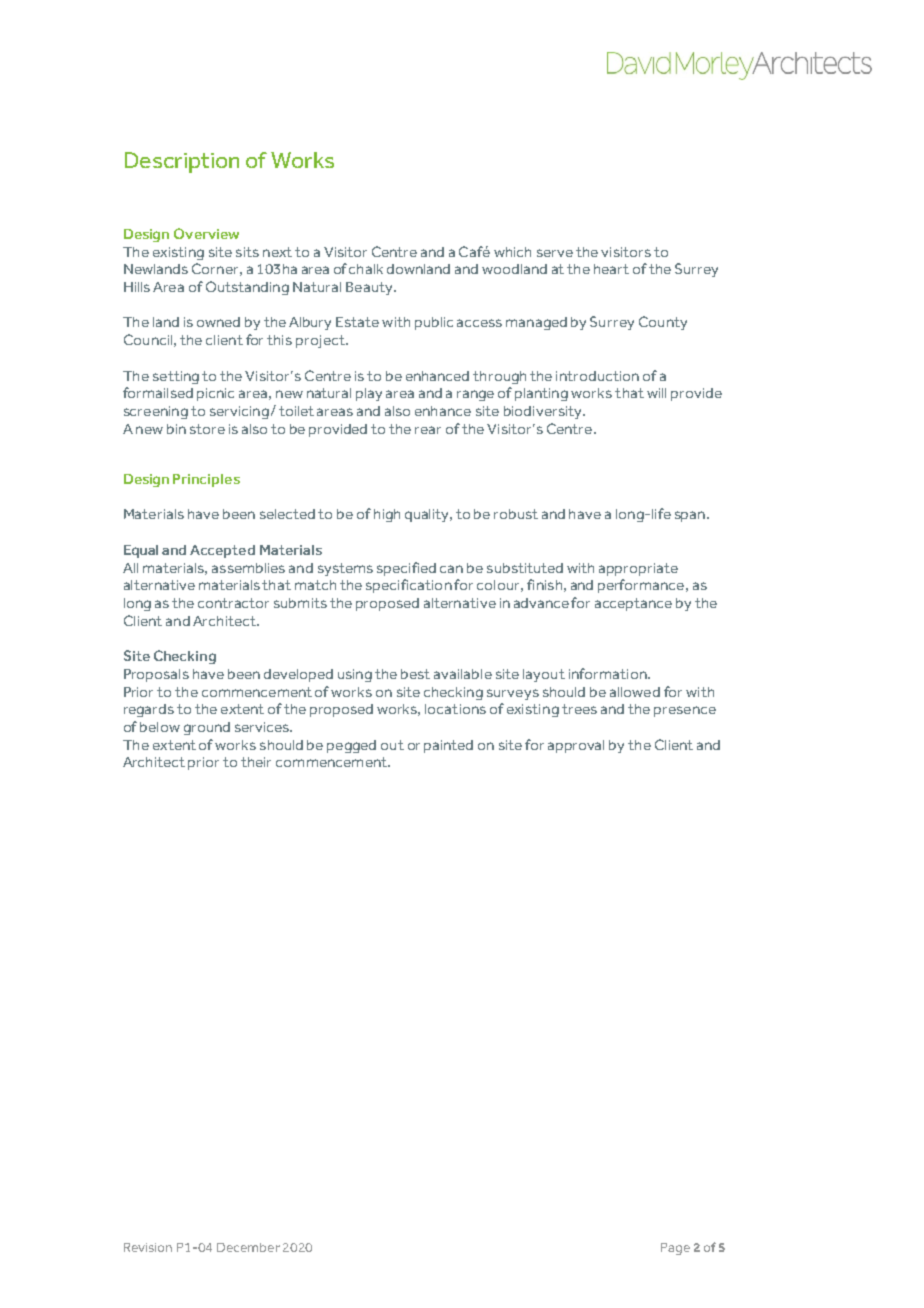 Image resolution: width=924 pixels, height=1308 pixels. Describe the element at coordinates (206, 233) in the image. I see `Overview` at that location.
